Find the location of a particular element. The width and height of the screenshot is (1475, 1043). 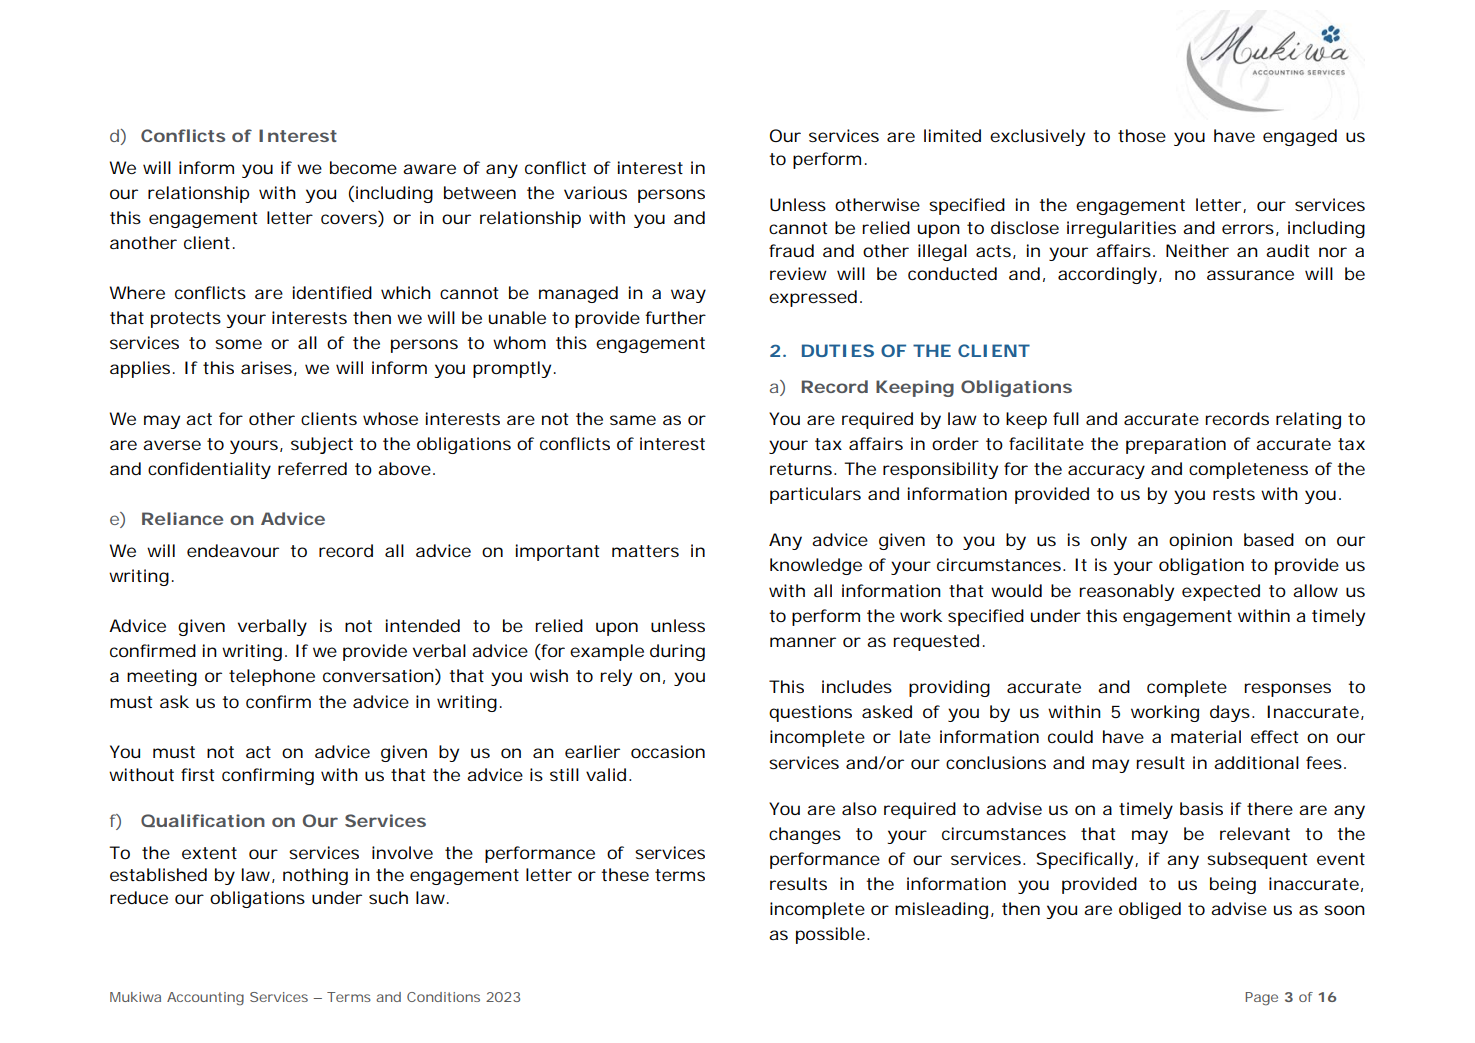

telephone is located at coordinates (272, 677).
